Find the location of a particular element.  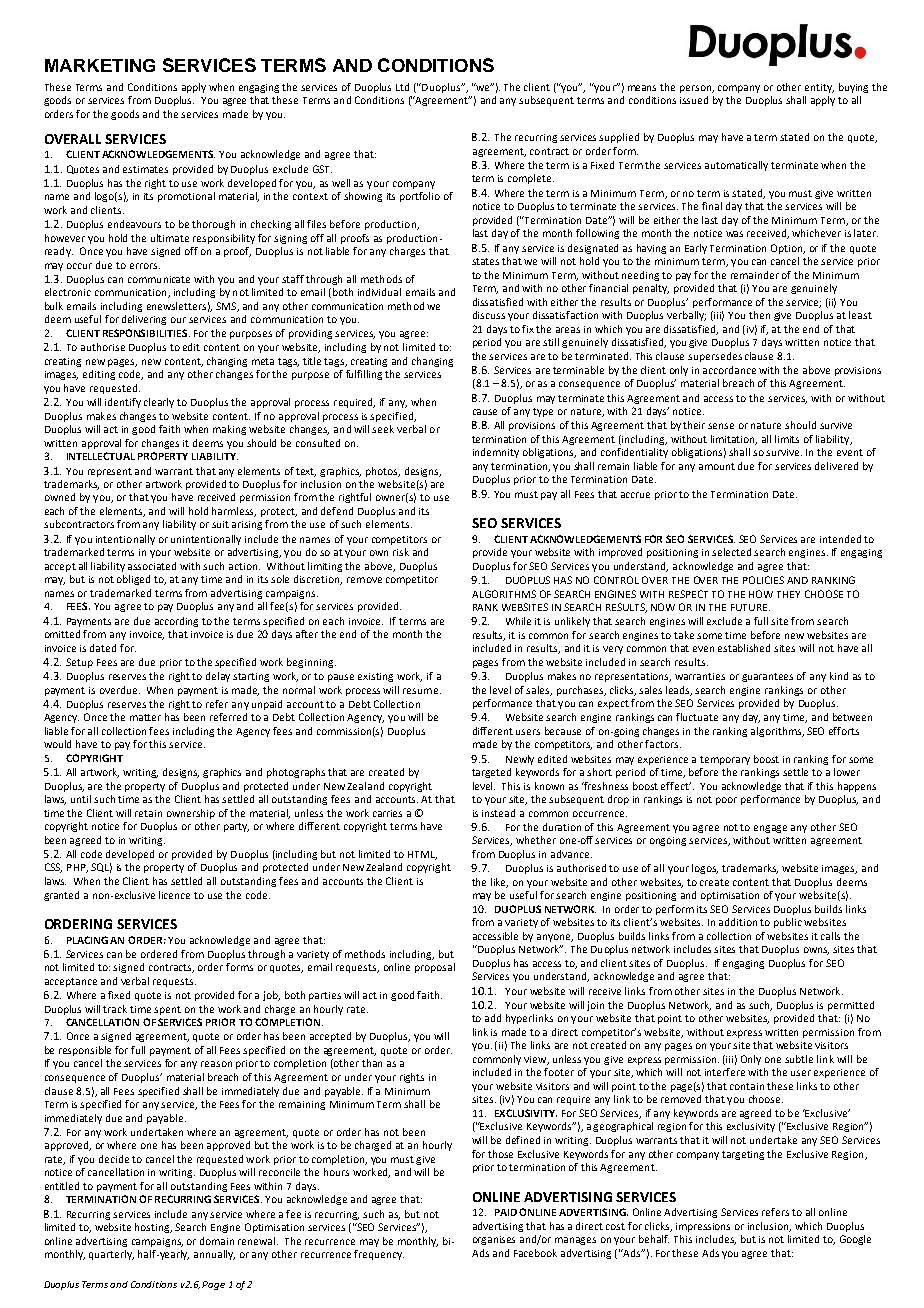

hosting is located at coordinates (153, 1228).
